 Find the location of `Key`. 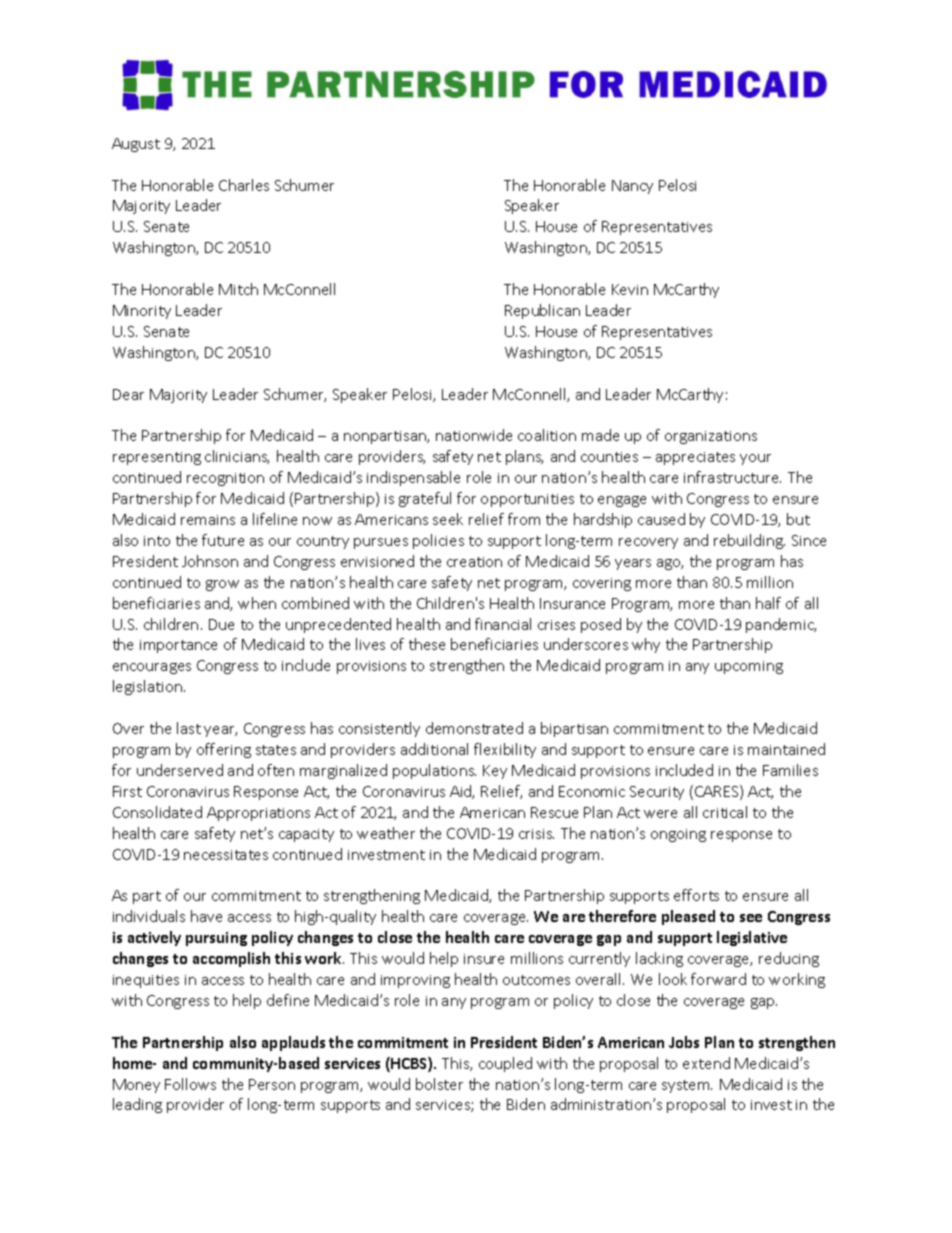

Key is located at coordinates (495, 772).
